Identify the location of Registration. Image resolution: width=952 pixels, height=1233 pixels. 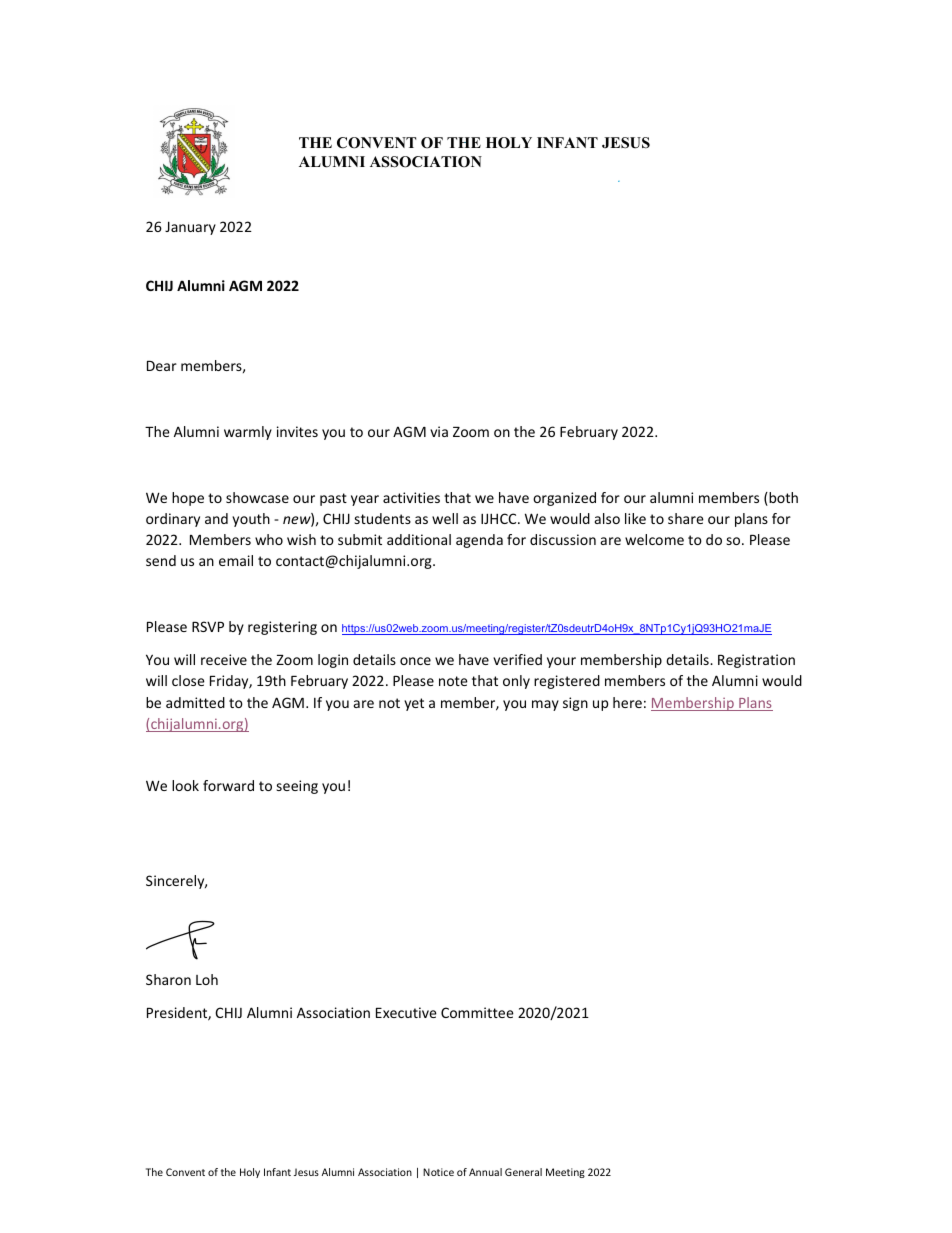
(756, 661).
